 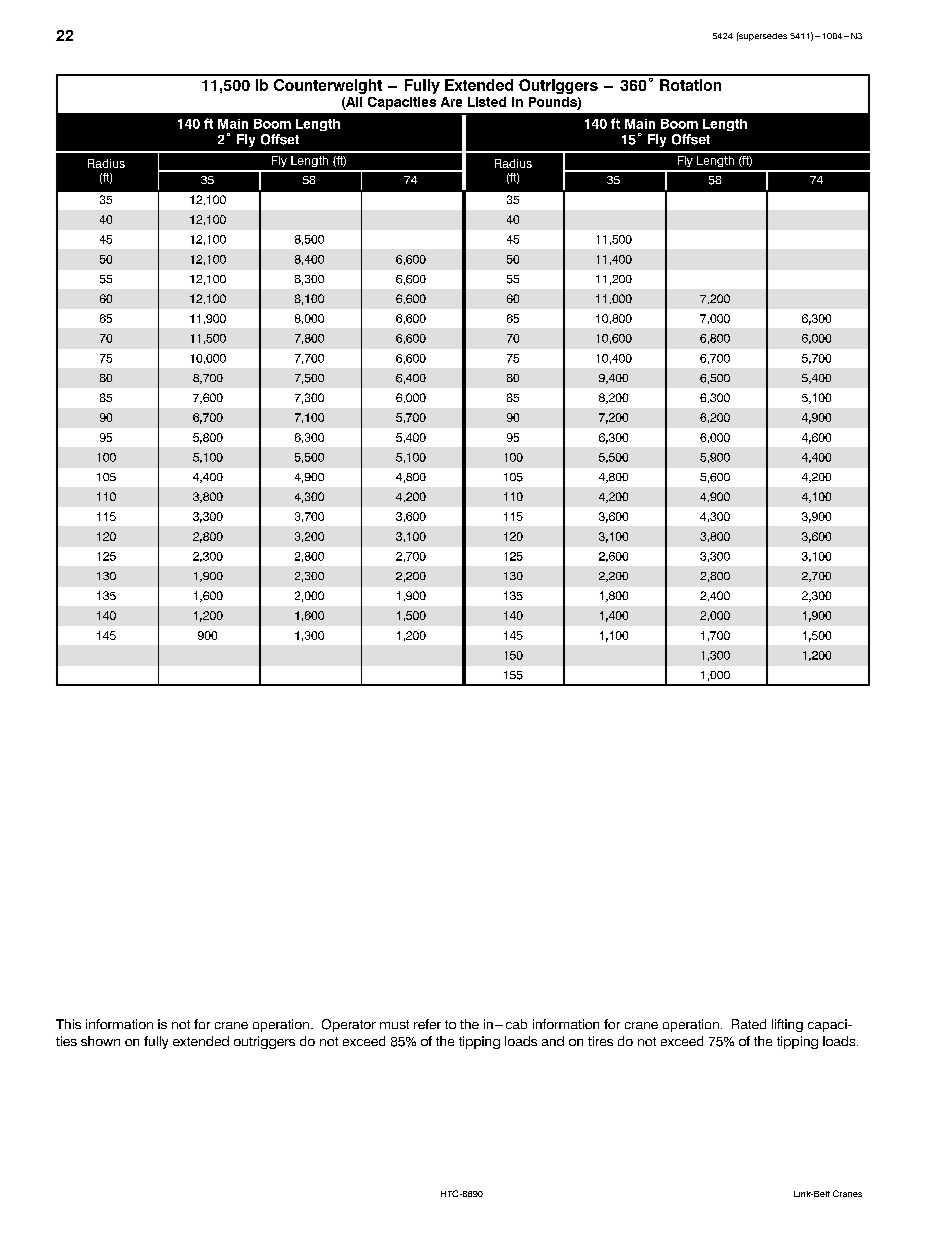 What do you see at coordinates (349, 1025) in the screenshot?
I see `Operator` at bounding box center [349, 1025].
